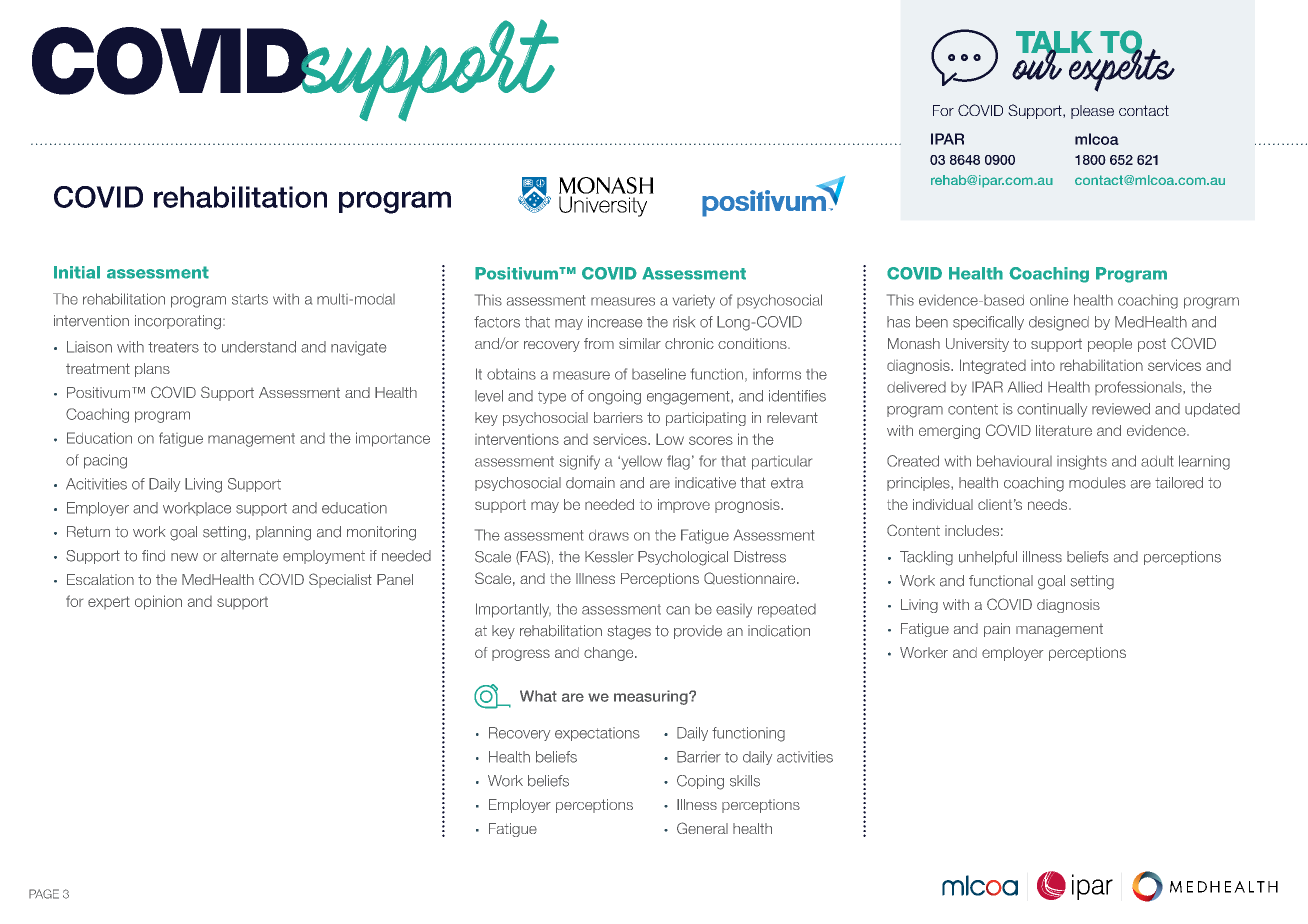 The width and height of the screenshot is (1308, 924). Describe the element at coordinates (1082, 462) in the screenshot. I see `insights` at that location.
